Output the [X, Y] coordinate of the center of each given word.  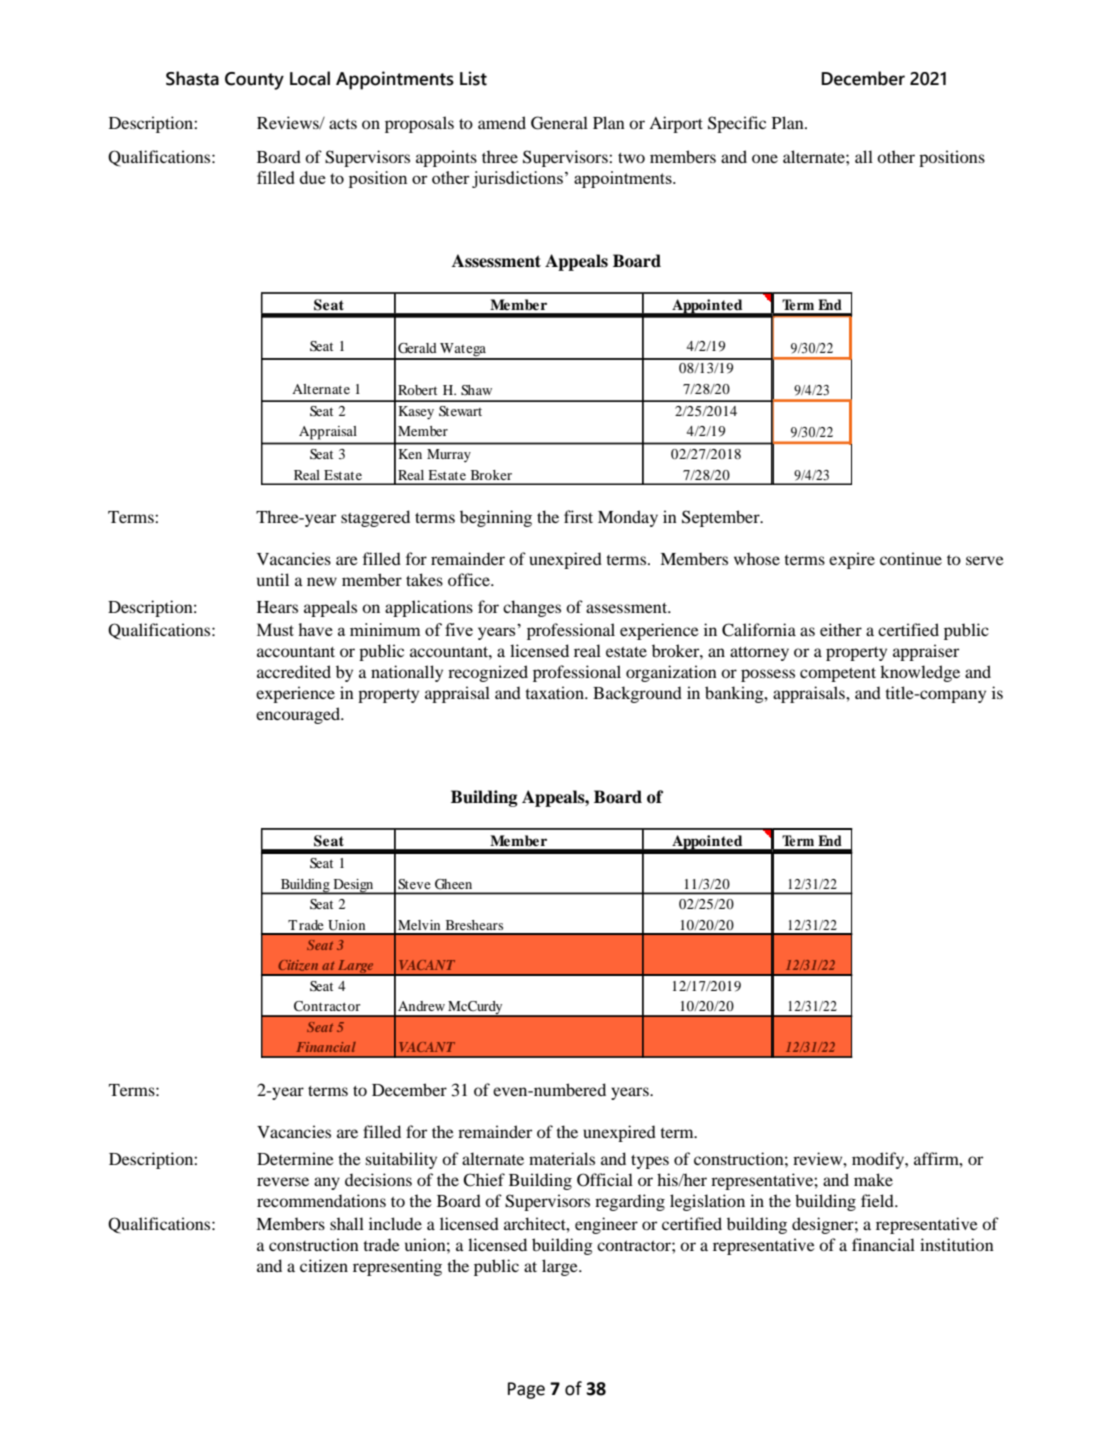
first [578, 516]
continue [911, 558]
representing [397, 1267]
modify [879, 1160]
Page [526, 1390]
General [559, 123]
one [765, 158]
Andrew [421, 1006]
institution [957, 1244]
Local [310, 78]
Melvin [419, 925]
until [273, 579]
